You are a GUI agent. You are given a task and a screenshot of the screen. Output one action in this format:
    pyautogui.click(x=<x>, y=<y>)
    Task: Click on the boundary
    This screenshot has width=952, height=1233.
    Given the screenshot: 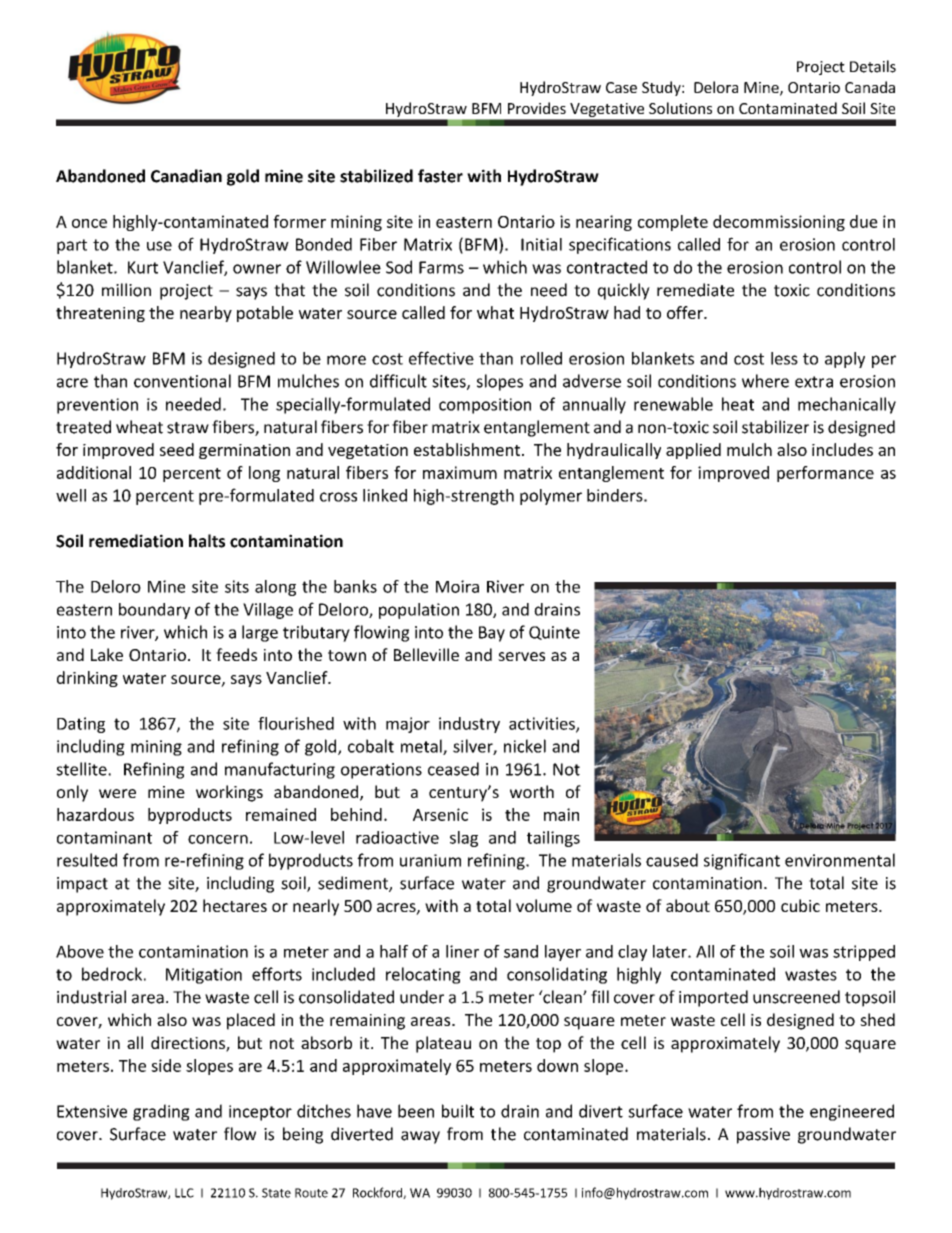 What is the action you would take?
    pyautogui.click(x=154, y=611)
